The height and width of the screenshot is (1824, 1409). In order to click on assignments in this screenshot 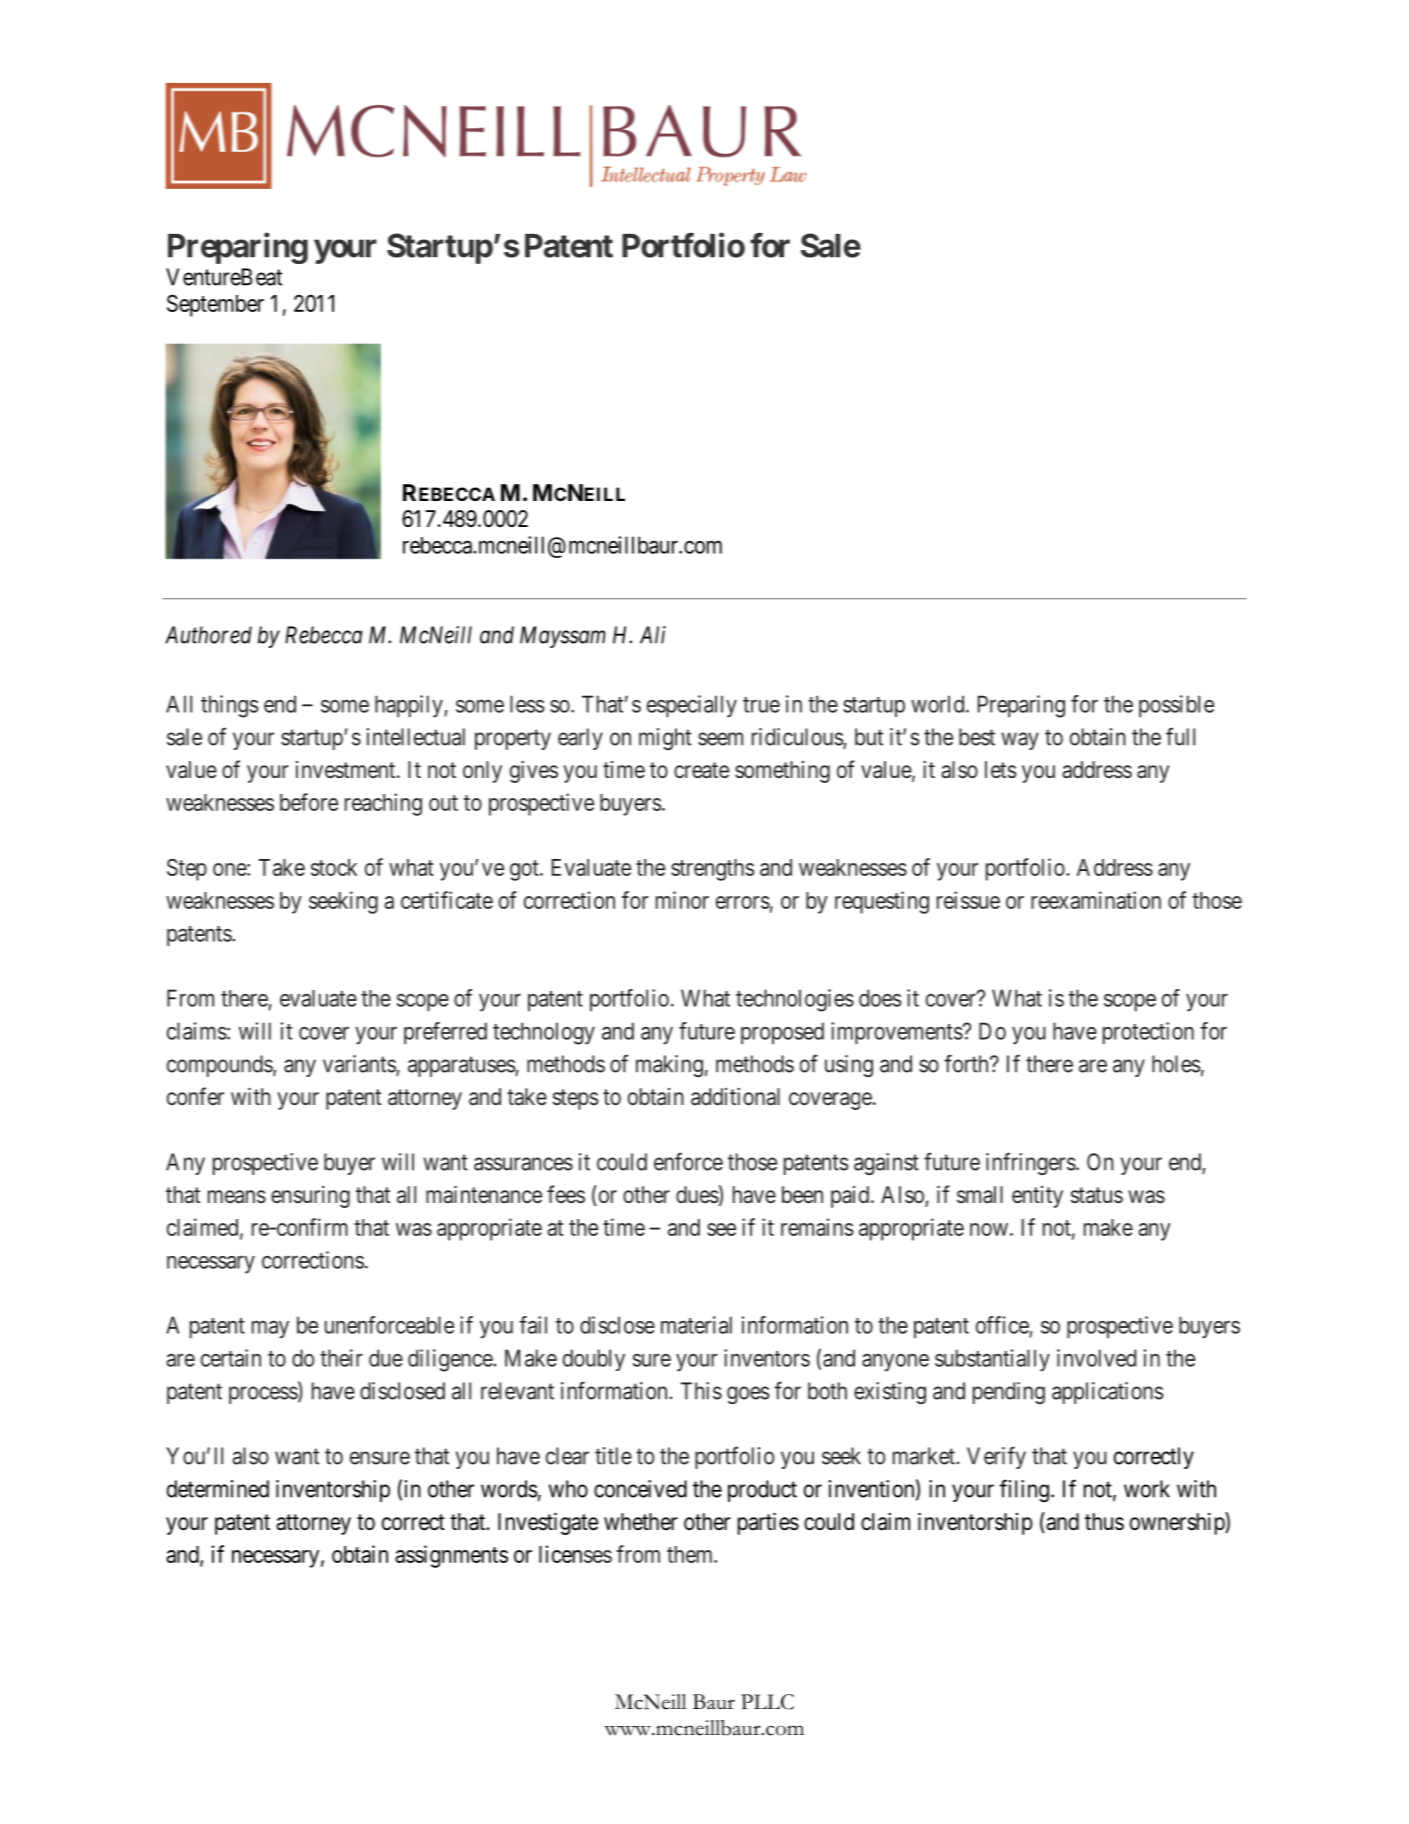, I will do `click(451, 1556)`.
